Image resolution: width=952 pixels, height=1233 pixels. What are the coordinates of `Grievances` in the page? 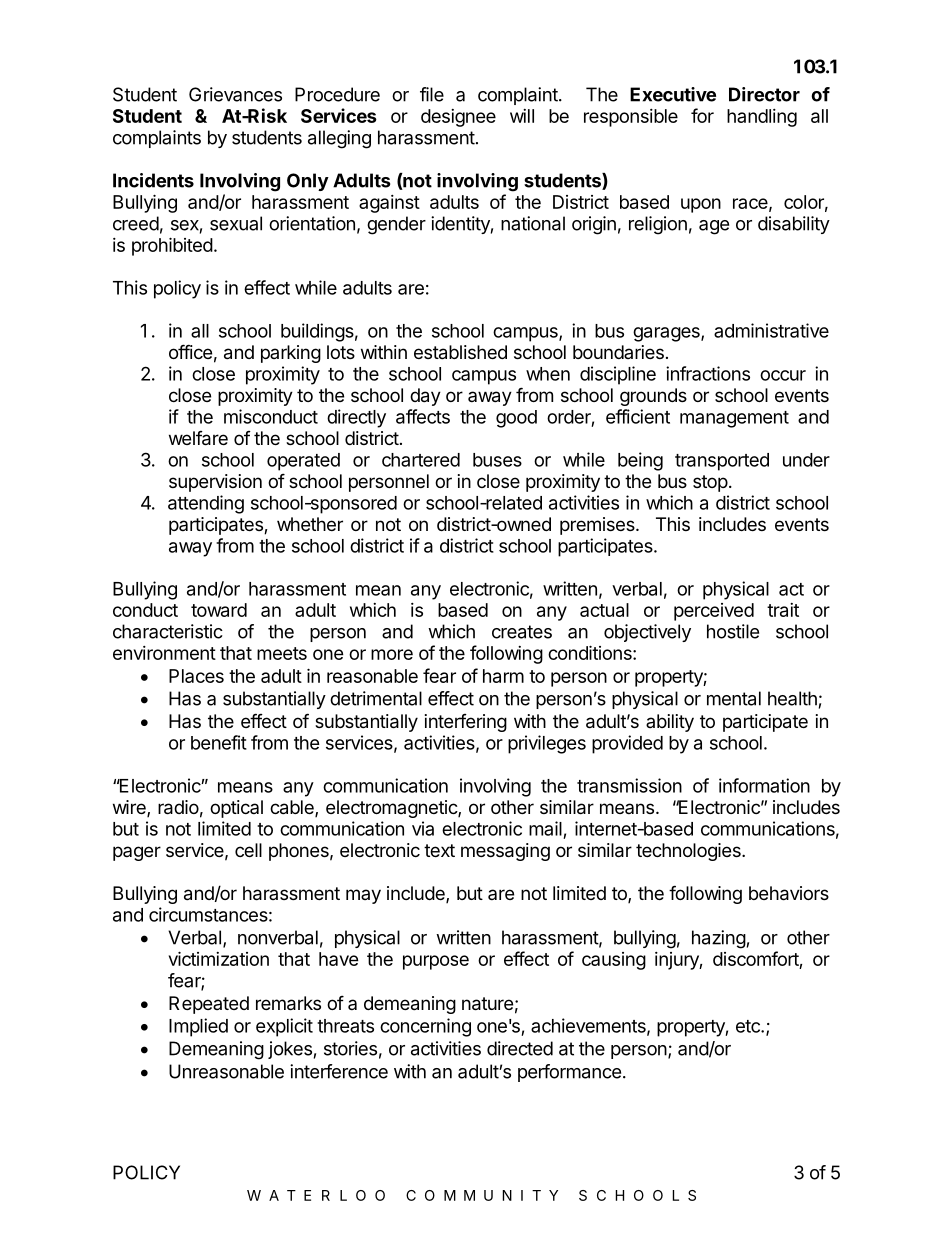 It's located at (235, 94).
